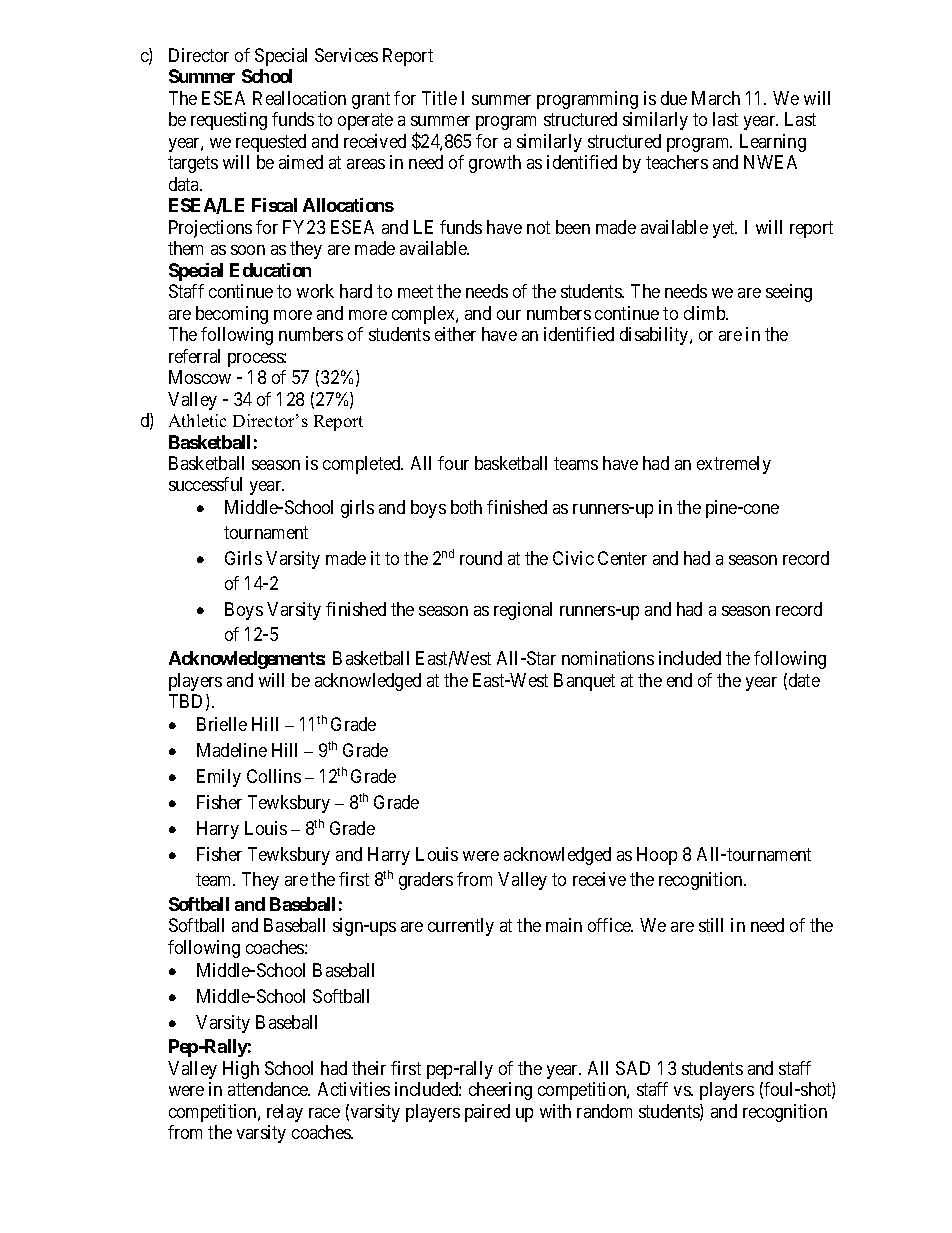 The height and width of the page is (1233, 952). I want to click on Center, so click(622, 558).
